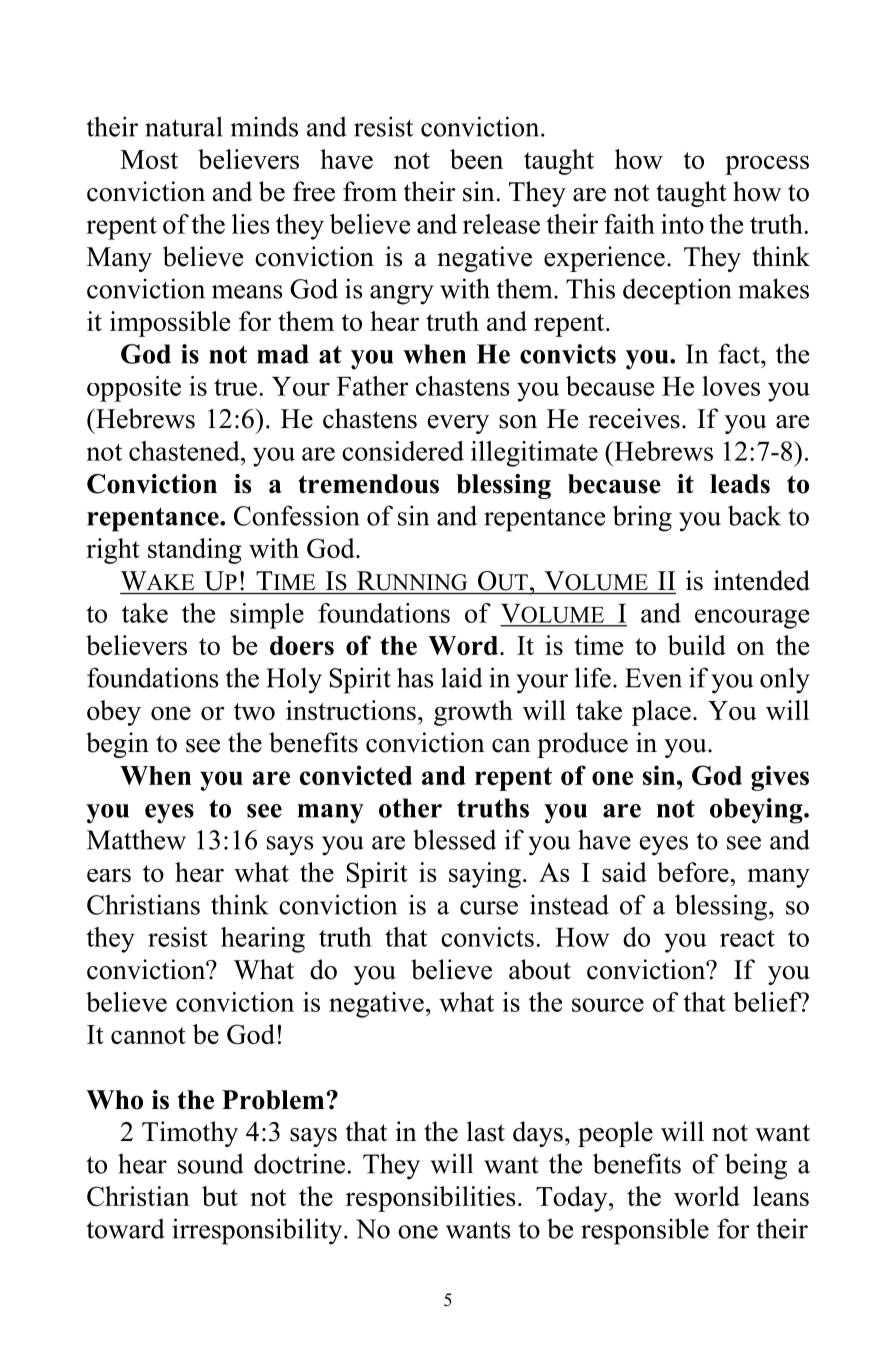  I want to click on considered, so click(403, 451).
